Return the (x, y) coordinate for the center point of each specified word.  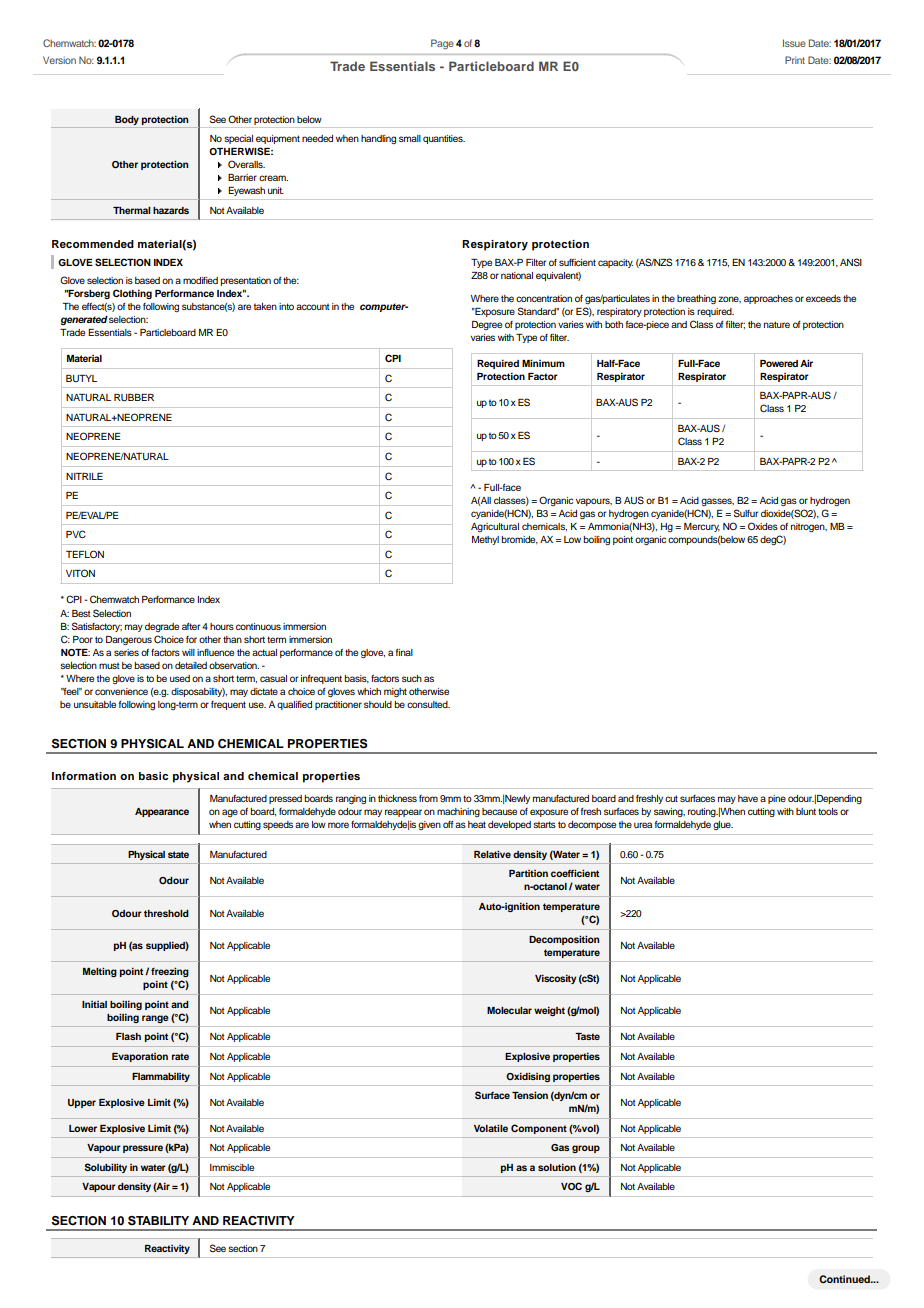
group (586, 1149)
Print (795, 60)
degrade (162, 627)
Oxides (763, 526)
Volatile (491, 1128)
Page (442, 44)
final (404, 652)
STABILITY (158, 1221)
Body (127, 120)
